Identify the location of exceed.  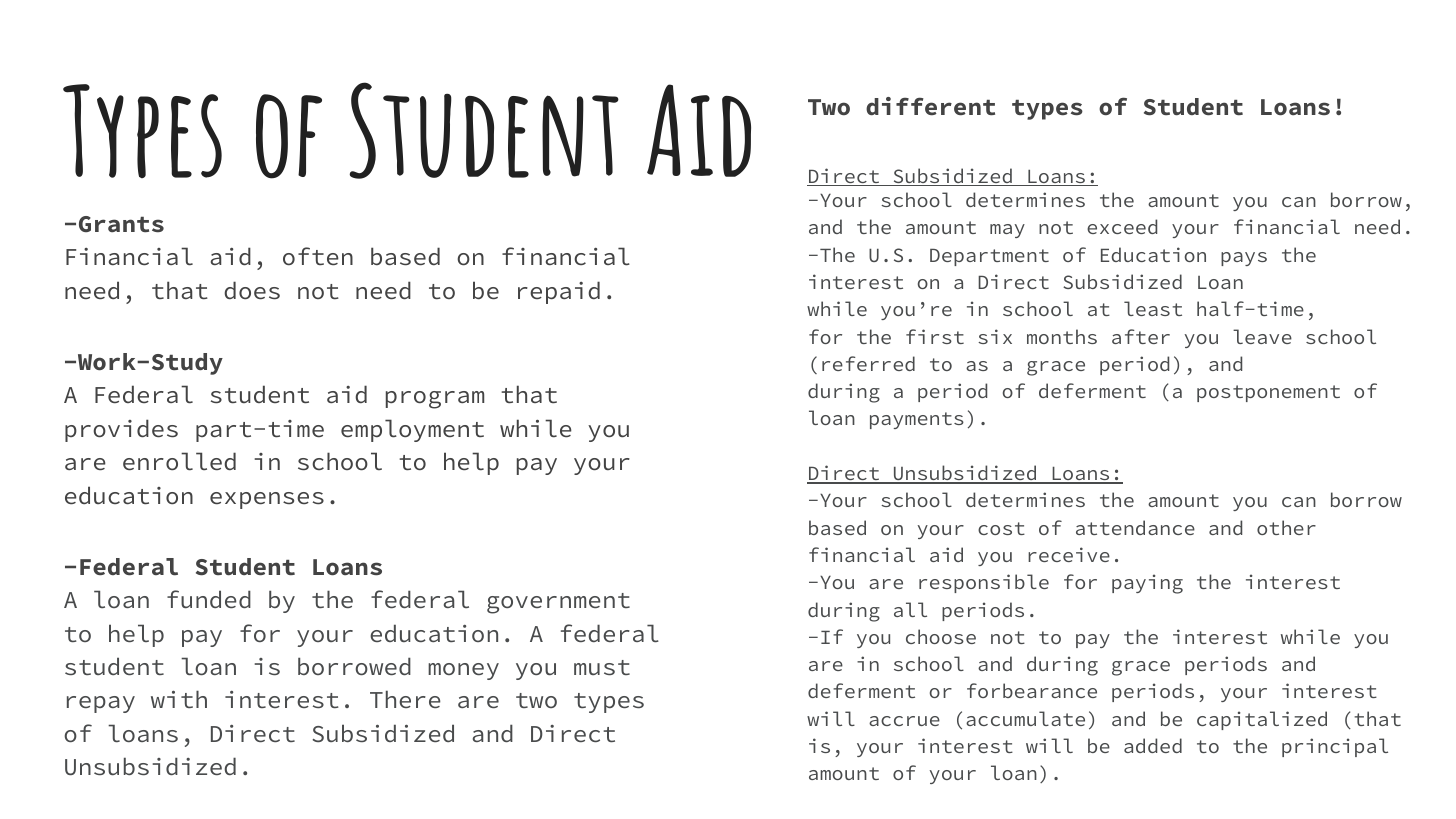
(1122, 226).
